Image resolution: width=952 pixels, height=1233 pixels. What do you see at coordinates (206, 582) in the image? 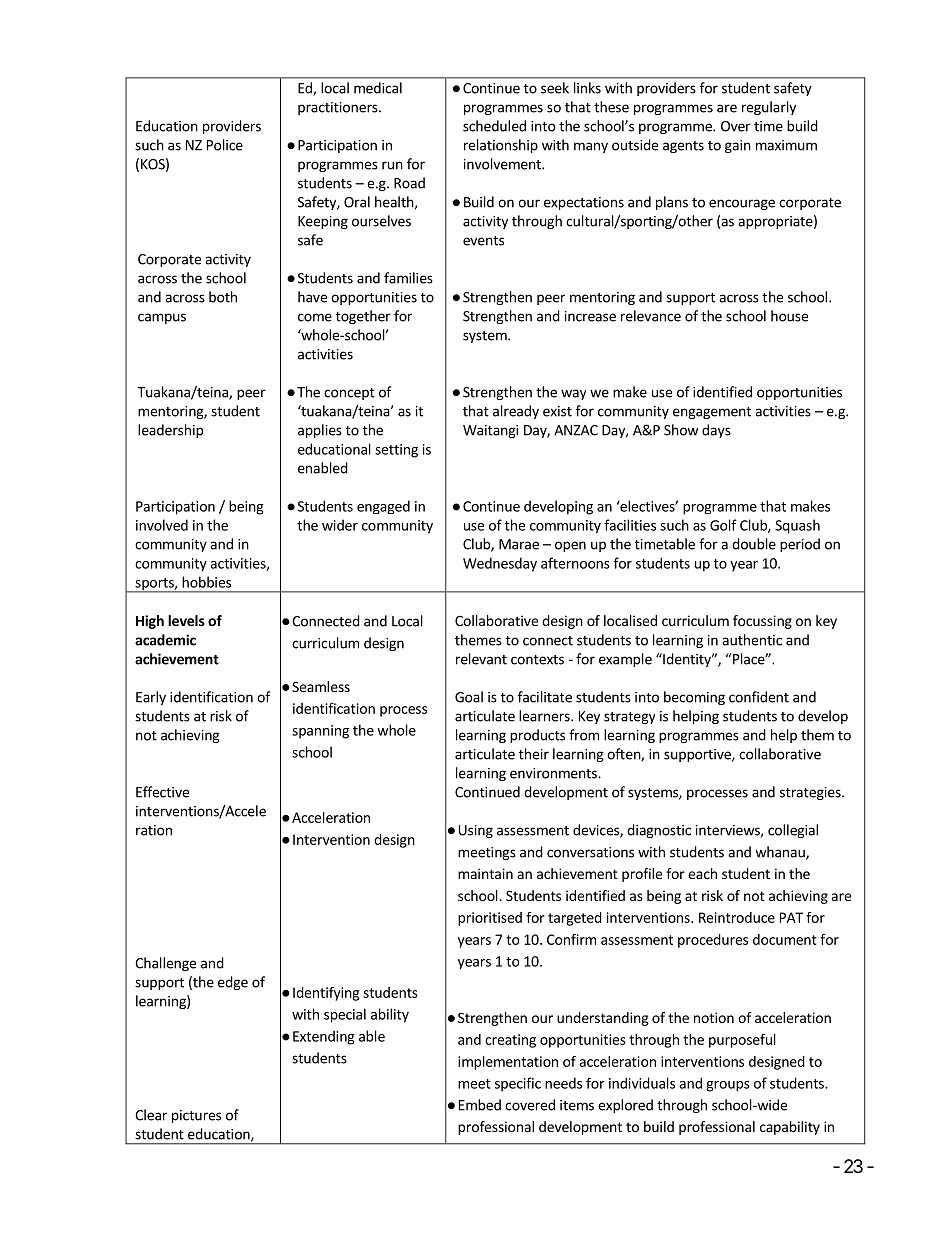
I see `hobbies` at bounding box center [206, 582].
